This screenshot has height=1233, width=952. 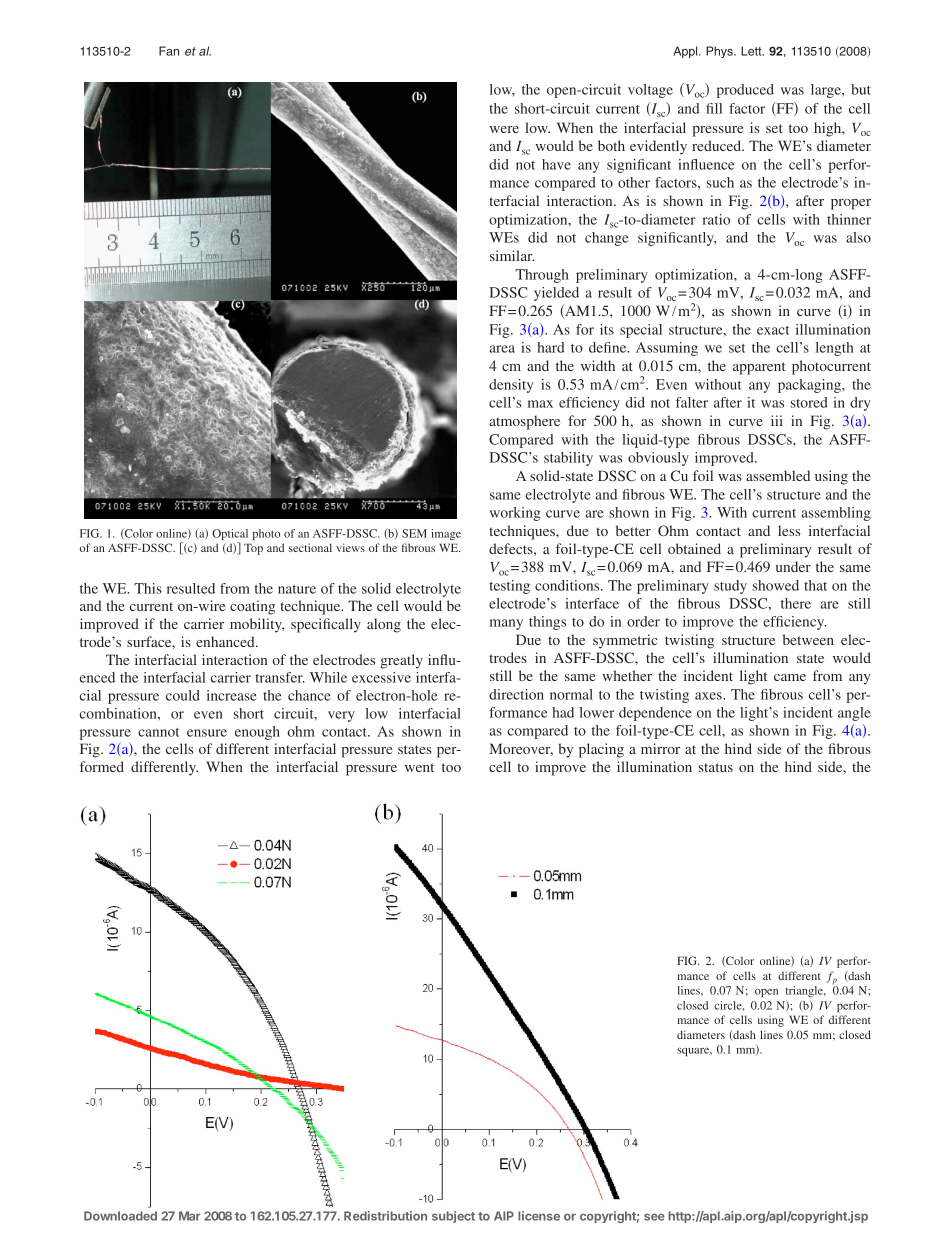 What do you see at coordinates (524, 422) in the screenshot?
I see `atmosphere` at bounding box center [524, 422].
